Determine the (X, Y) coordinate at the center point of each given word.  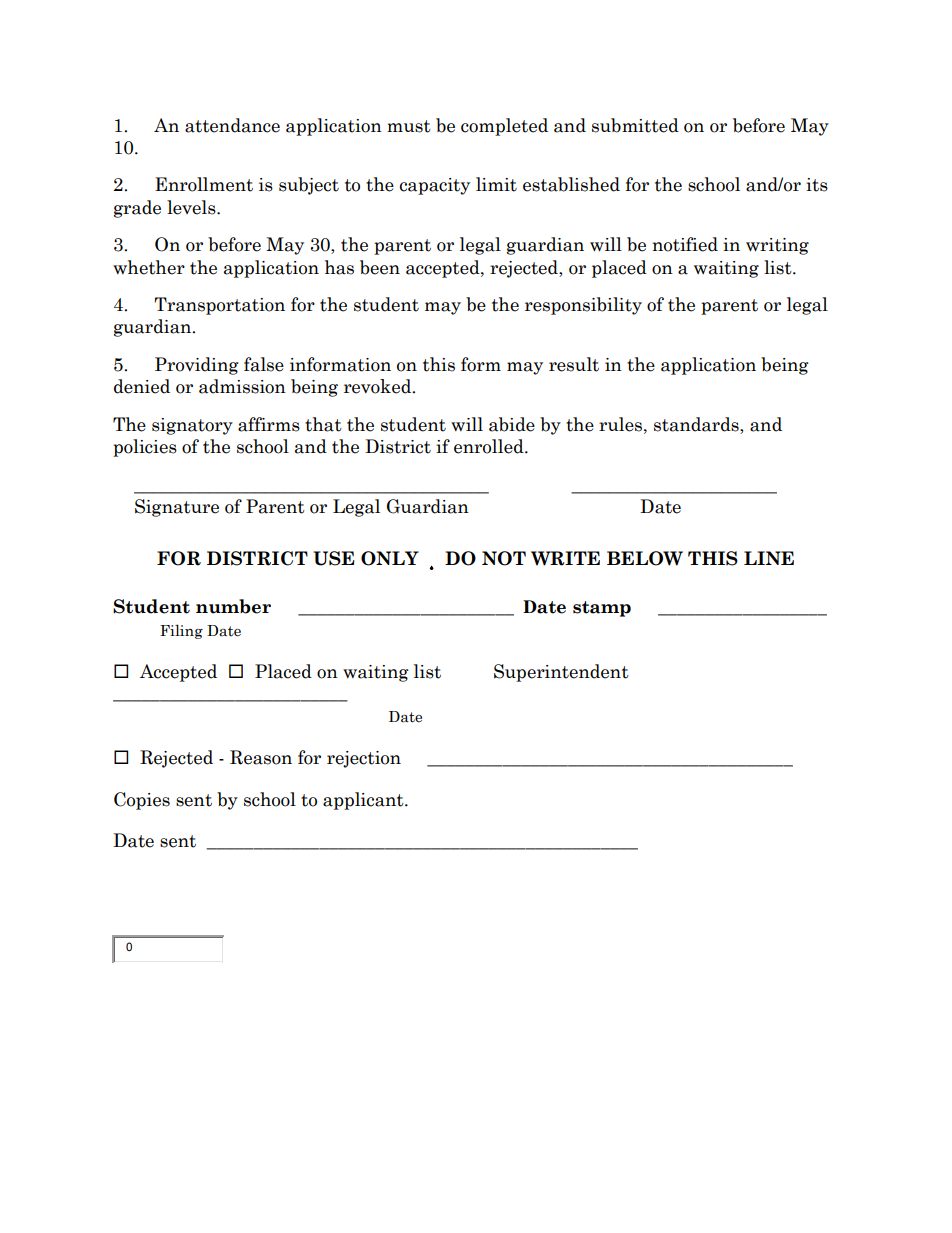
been (380, 267)
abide (512, 424)
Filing (181, 631)
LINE (769, 558)
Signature (177, 508)
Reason (261, 757)
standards (697, 425)
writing (777, 246)
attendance (232, 125)
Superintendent (561, 673)
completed (504, 127)
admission (242, 386)
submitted (635, 125)
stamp (602, 609)
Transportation (219, 306)
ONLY (390, 558)
